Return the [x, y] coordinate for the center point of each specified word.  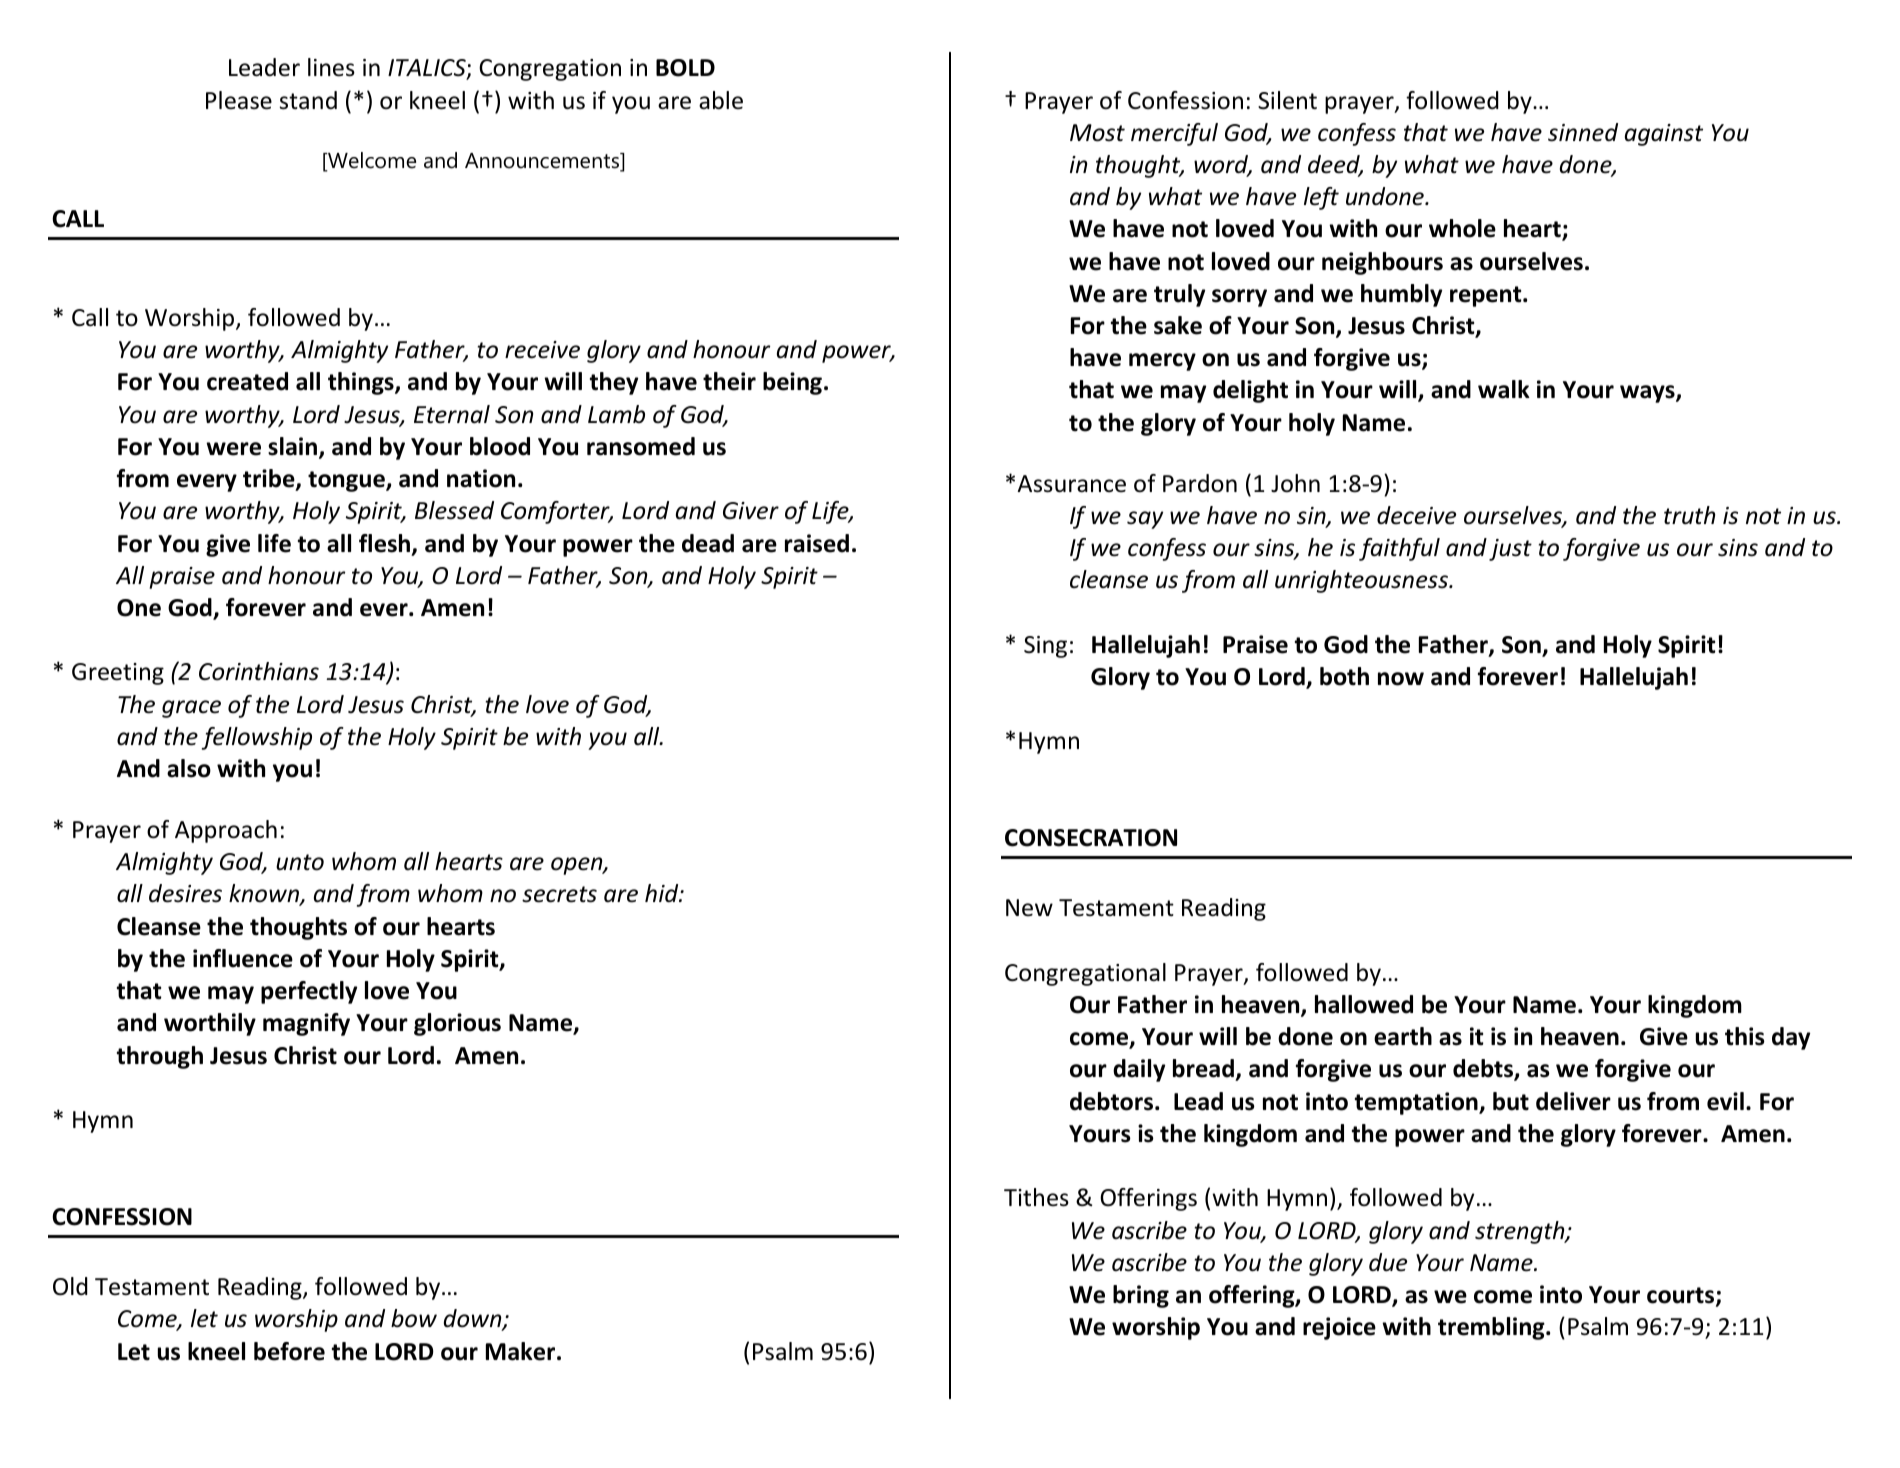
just [1510, 550]
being [792, 383]
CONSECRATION [1091, 838]
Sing [1045, 647]
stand [308, 100]
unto [300, 862]
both [1344, 676]
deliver [1573, 1101]
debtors [1113, 1101]
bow [414, 1318]
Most [1097, 133]
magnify [306, 1024]
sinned [1583, 132]
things [362, 383]
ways [1648, 394]
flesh [384, 543]
